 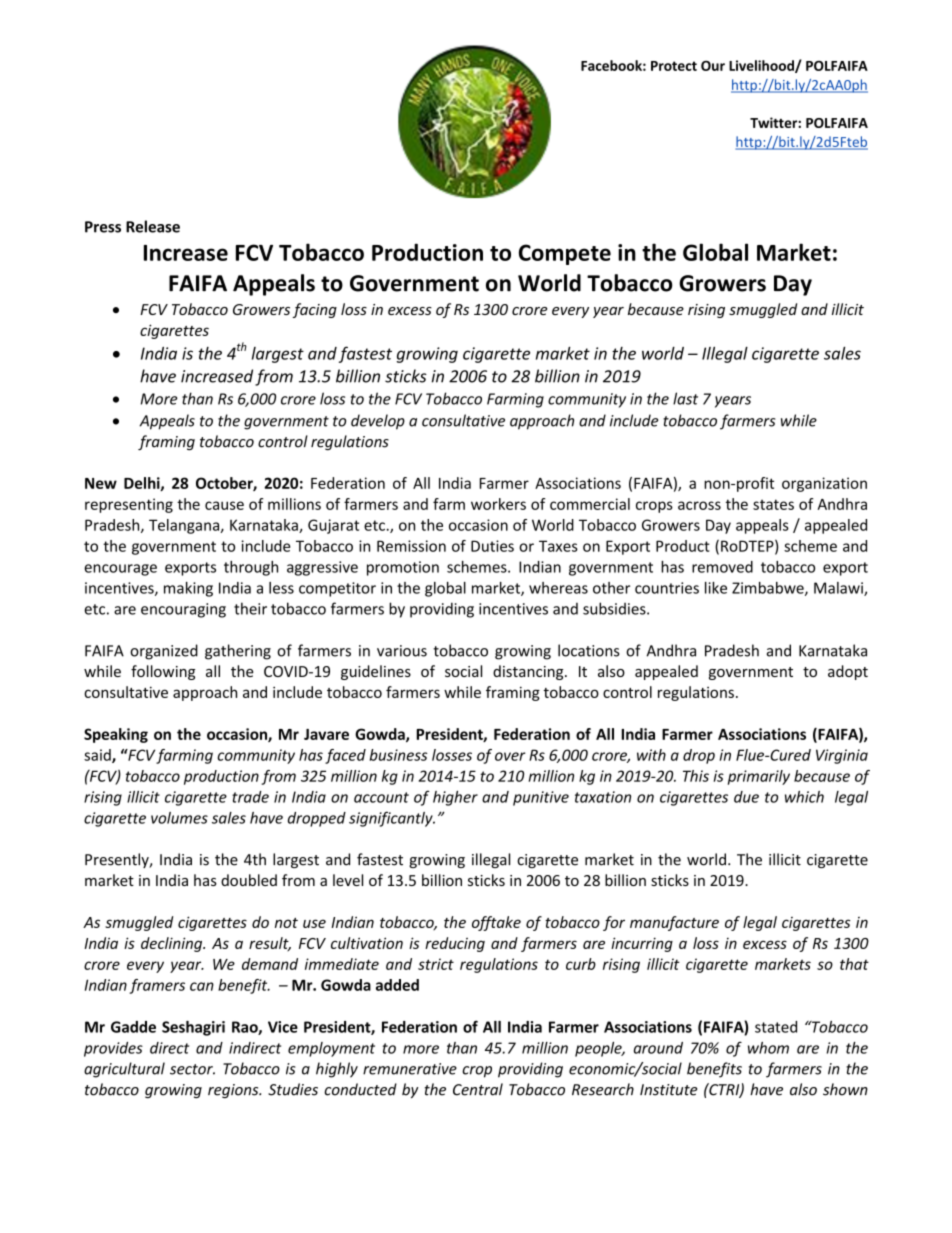 What do you see at coordinates (685, 398) in the screenshot?
I see `last` at bounding box center [685, 398].
